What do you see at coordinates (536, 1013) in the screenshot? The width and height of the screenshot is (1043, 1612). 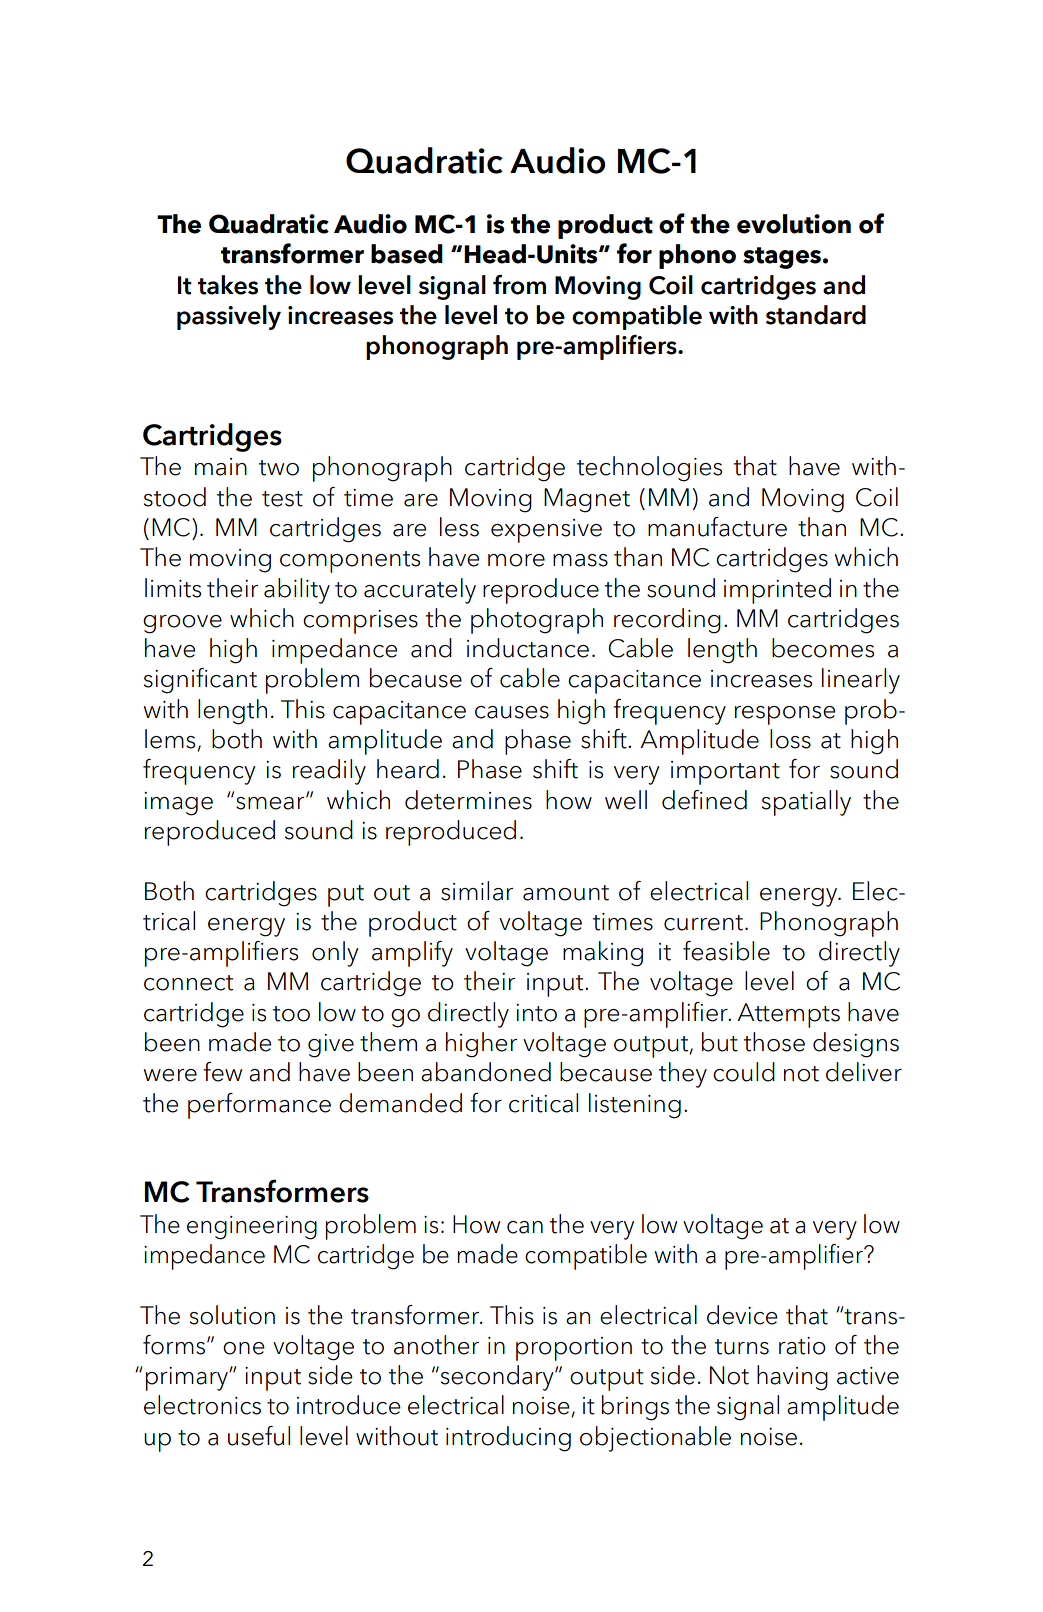 I see `into` at bounding box center [536, 1013].
